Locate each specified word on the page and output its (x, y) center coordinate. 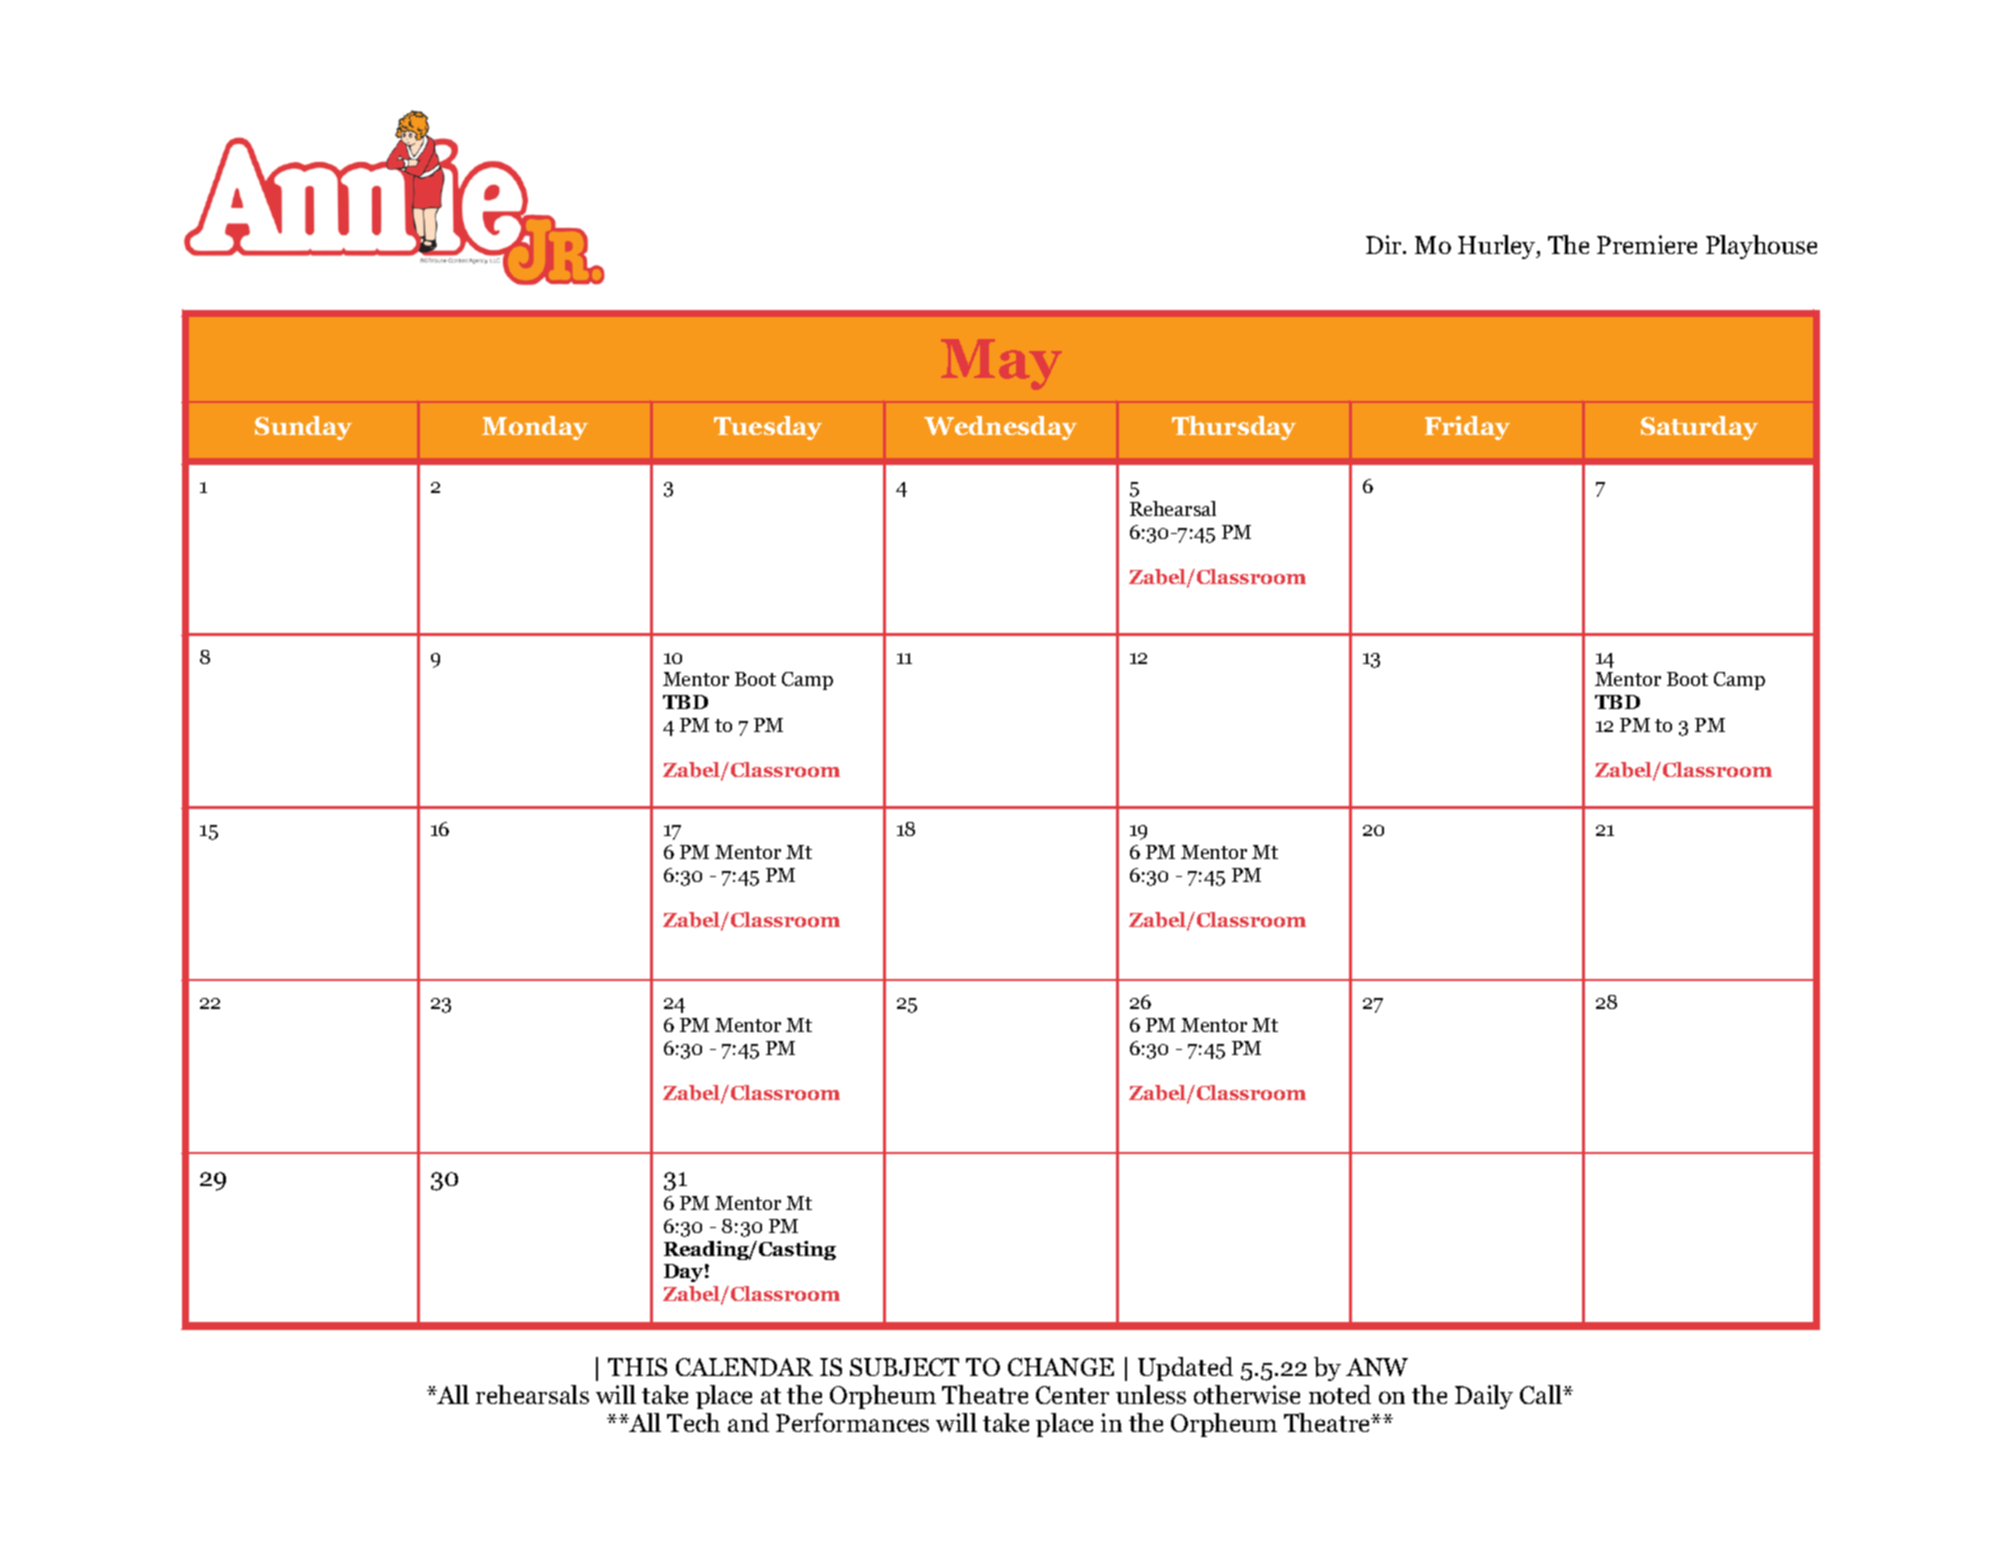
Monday (535, 428)
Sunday (303, 428)
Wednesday (1000, 428)
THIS (637, 1367)
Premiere (1647, 244)
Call (1542, 1394)
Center (1072, 1395)
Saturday (1699, 428)
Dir (1385, 244)
